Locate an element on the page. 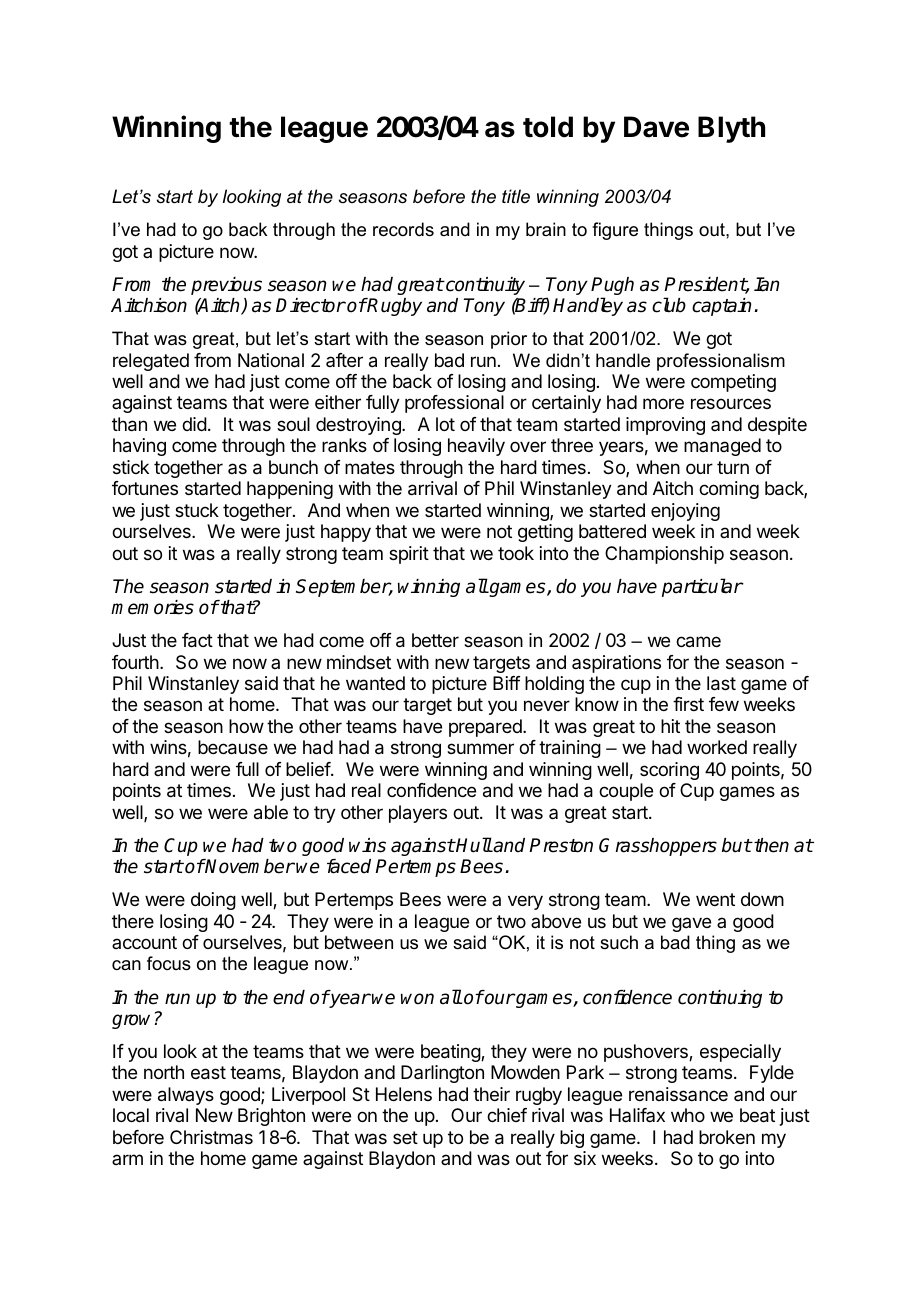 The width and height of the image is (924, 1307). who is located at coordinates (688, 1115).
